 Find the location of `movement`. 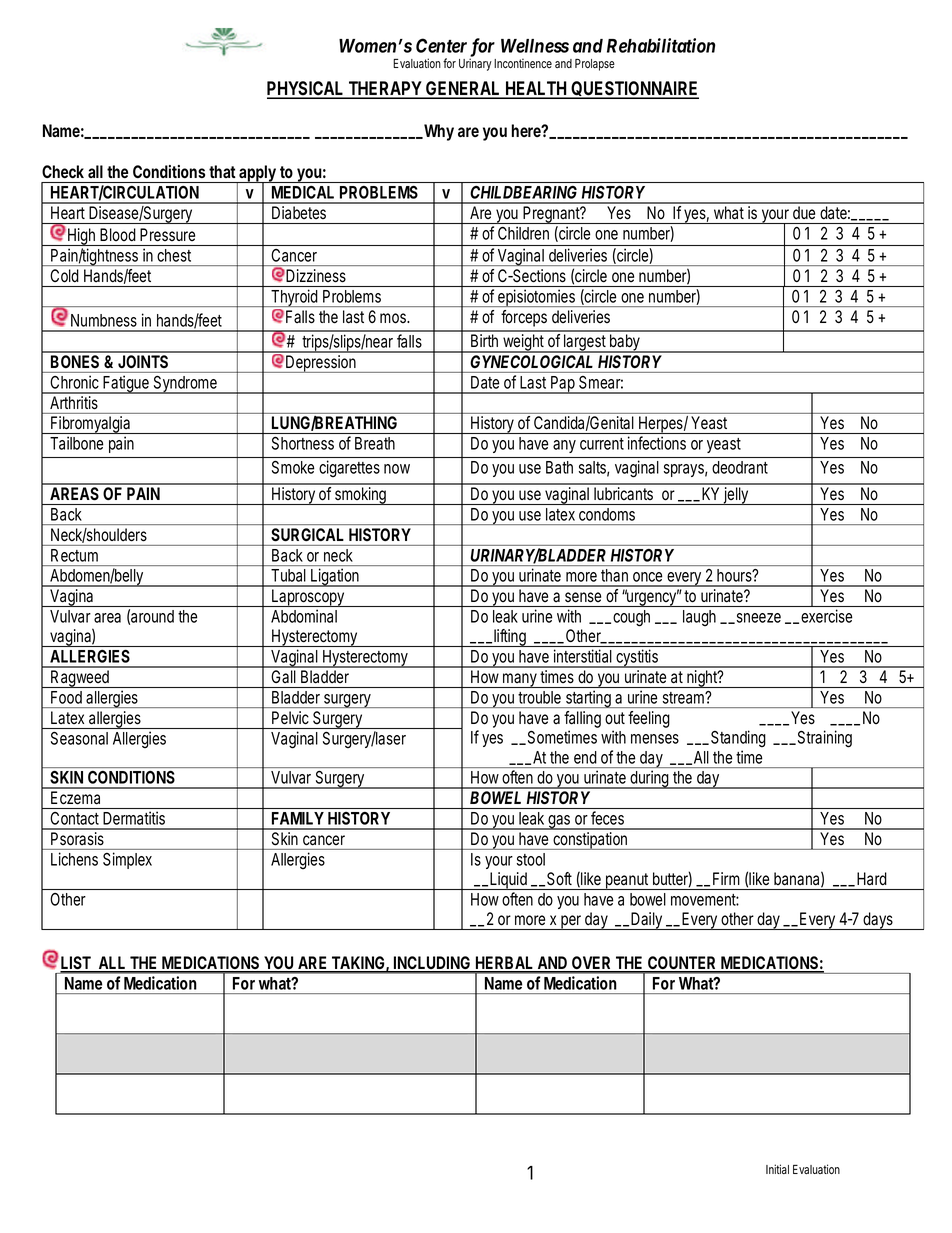

movement is located at coordinates (705, 900).
